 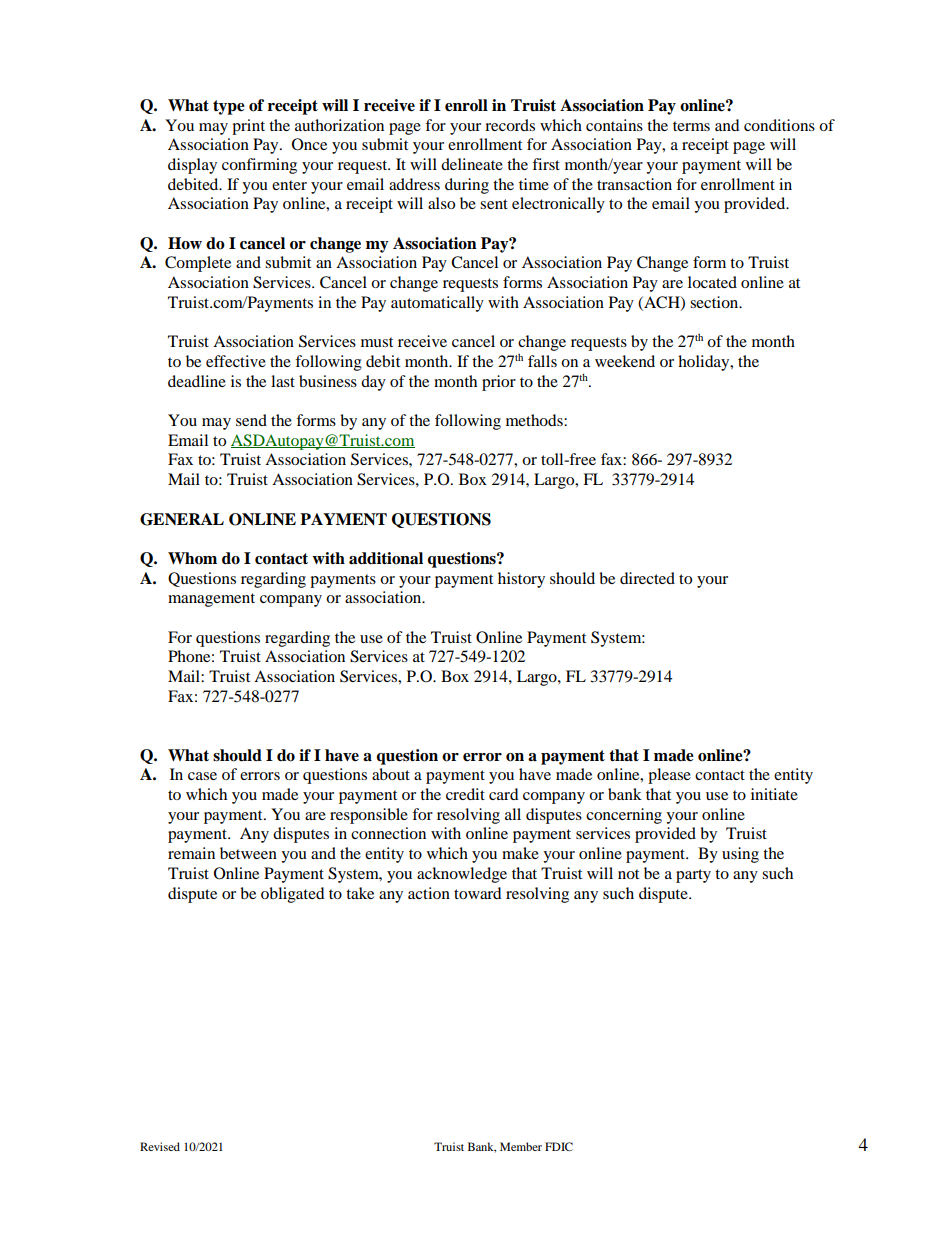 What do you see at coordinates (521, 580) in the screenshot?
I see `history` at bounding box center [521, 580].
